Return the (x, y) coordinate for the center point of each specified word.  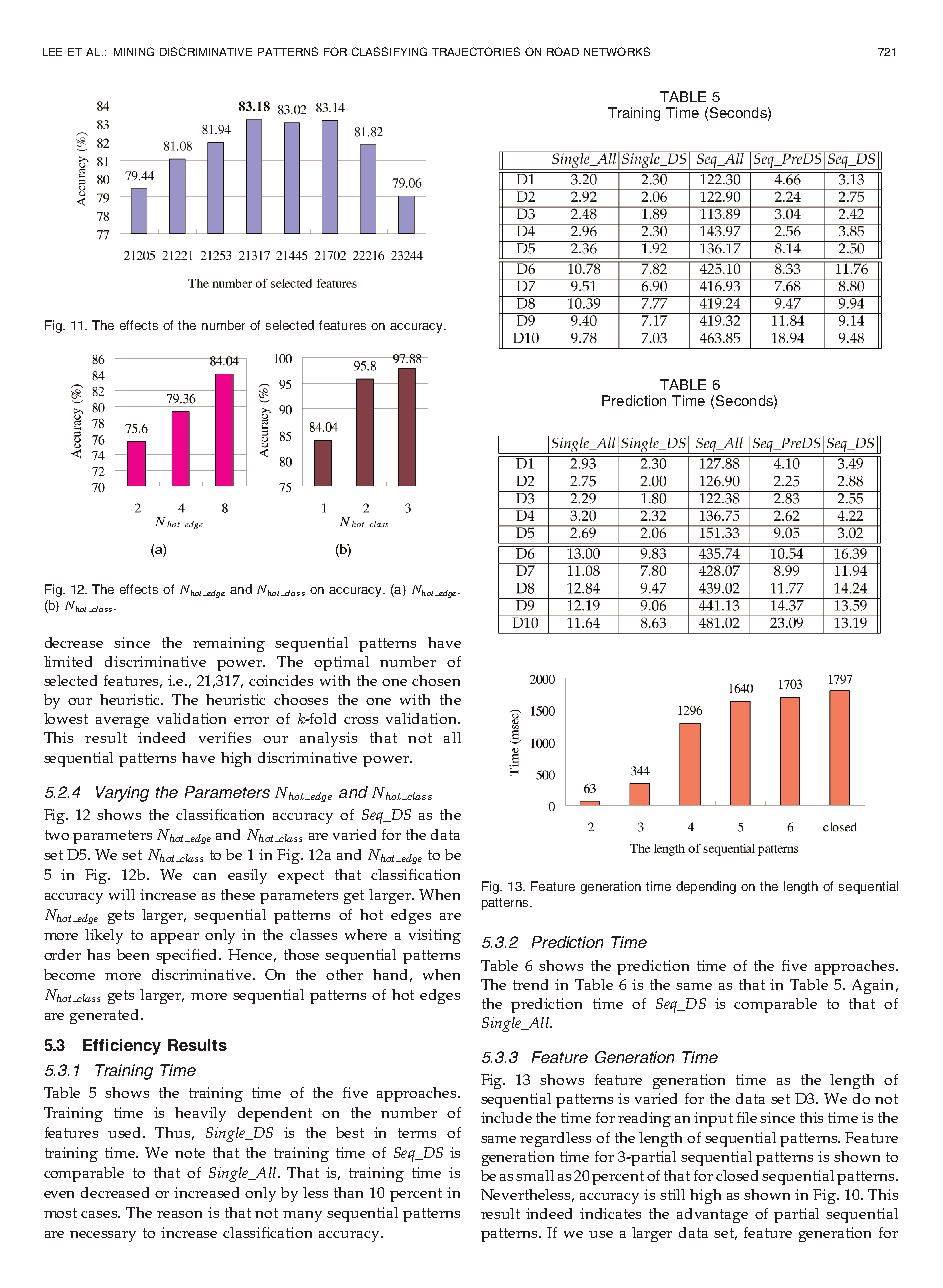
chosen (436, 680)
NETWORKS (617, 51)
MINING (134, 51)
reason (179, 1214)
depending (706, 887)
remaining (229, 644)
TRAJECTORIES (476, 51)
